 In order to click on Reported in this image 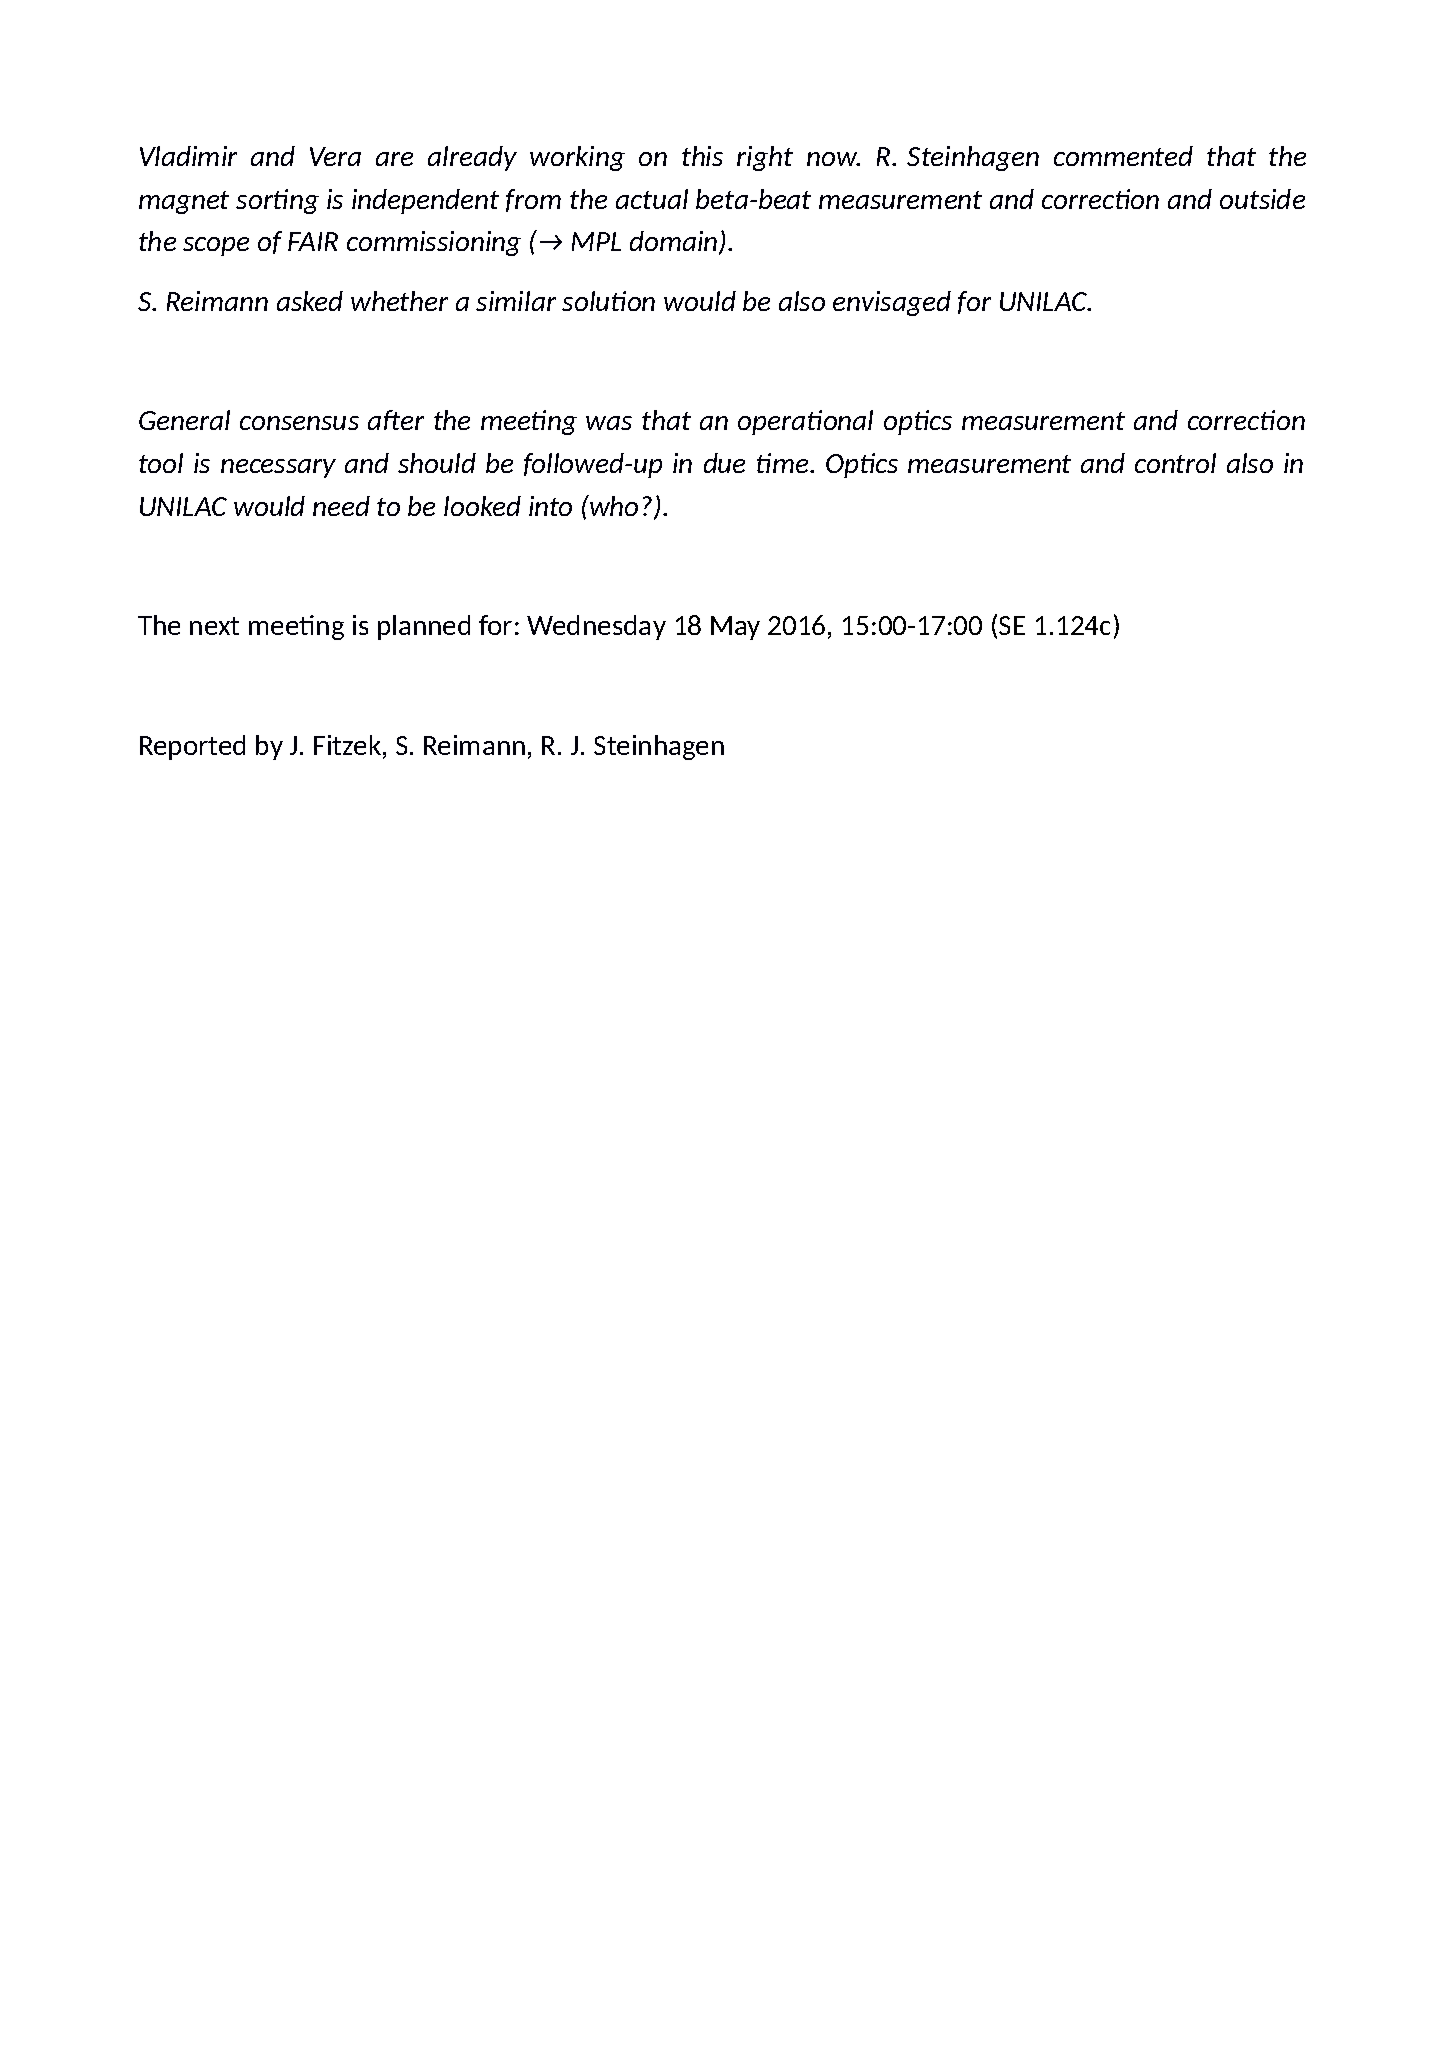, I will do `click(192, 747)`.
